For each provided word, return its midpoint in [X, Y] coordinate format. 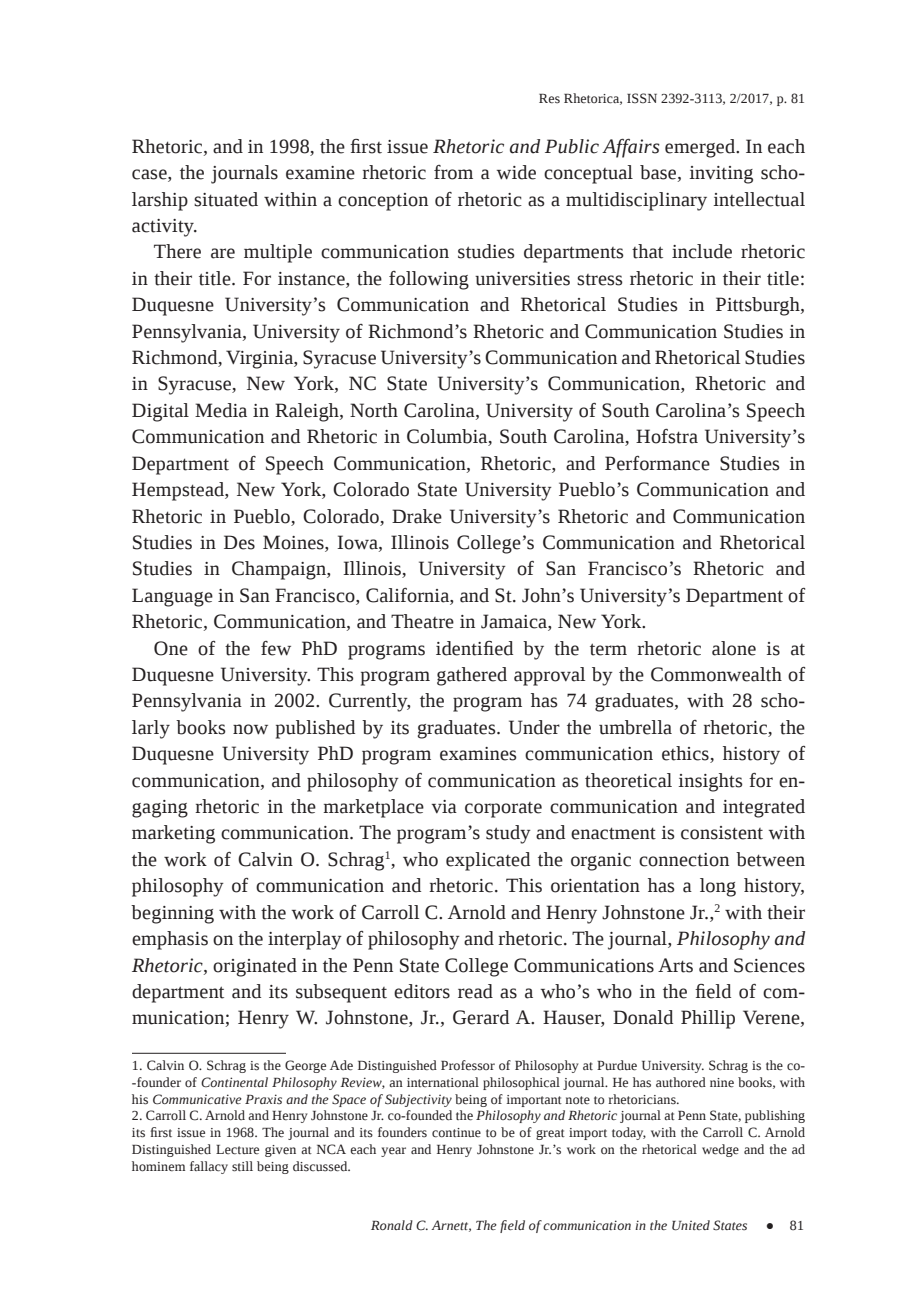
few [276, 648]
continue [456, 1133]
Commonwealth [716, 674]
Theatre [422, 621]
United [691, 1225]
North [374, 410]
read [475, 991]
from [453, 172]
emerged [701, 148]
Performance [657, 463]
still [242, 1166]
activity [164, 228]
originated [255, 967]
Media [221, 410]
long [718, 887]
